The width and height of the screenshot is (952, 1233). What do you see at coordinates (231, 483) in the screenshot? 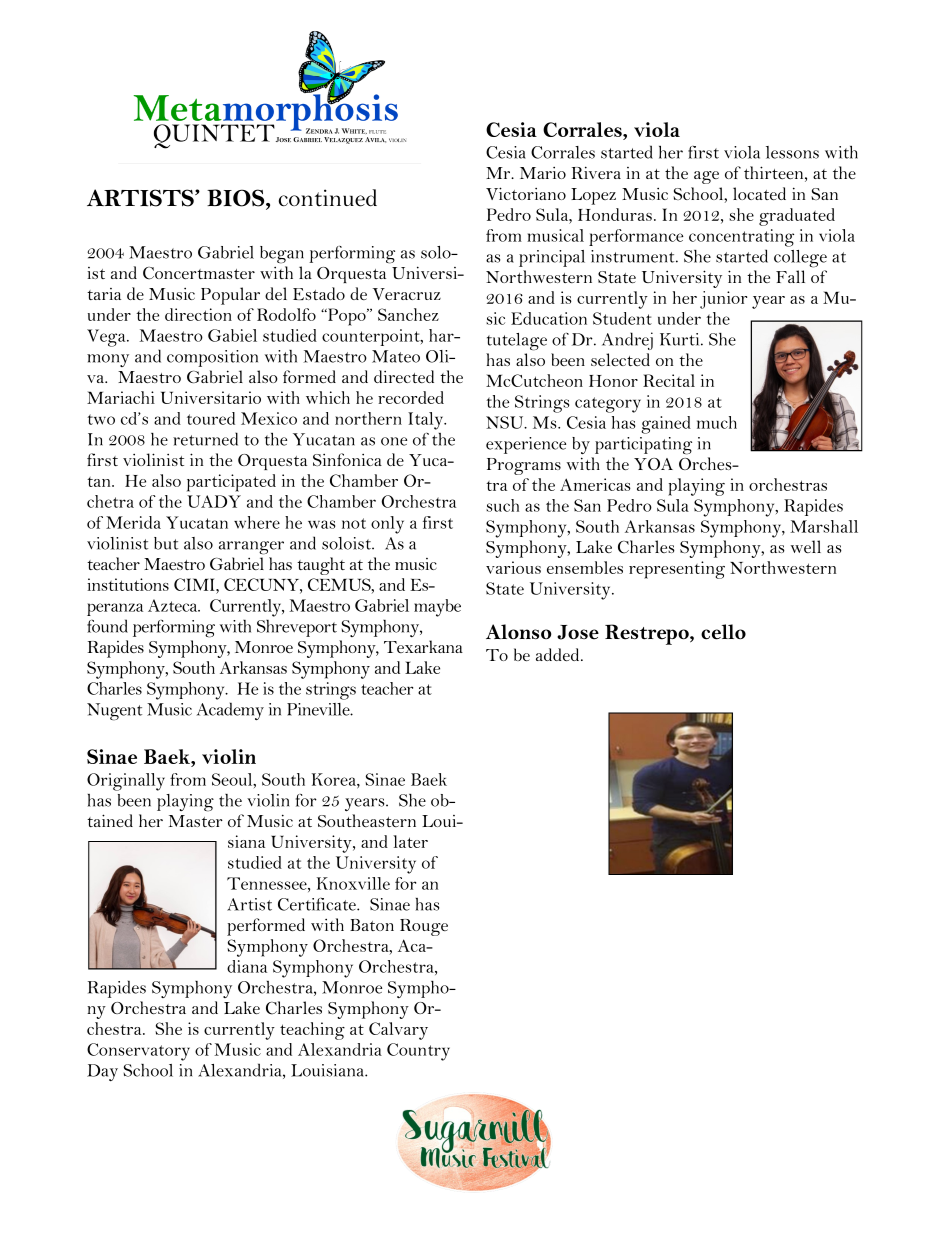
I see `participated` at bounding box center [231, 483].
